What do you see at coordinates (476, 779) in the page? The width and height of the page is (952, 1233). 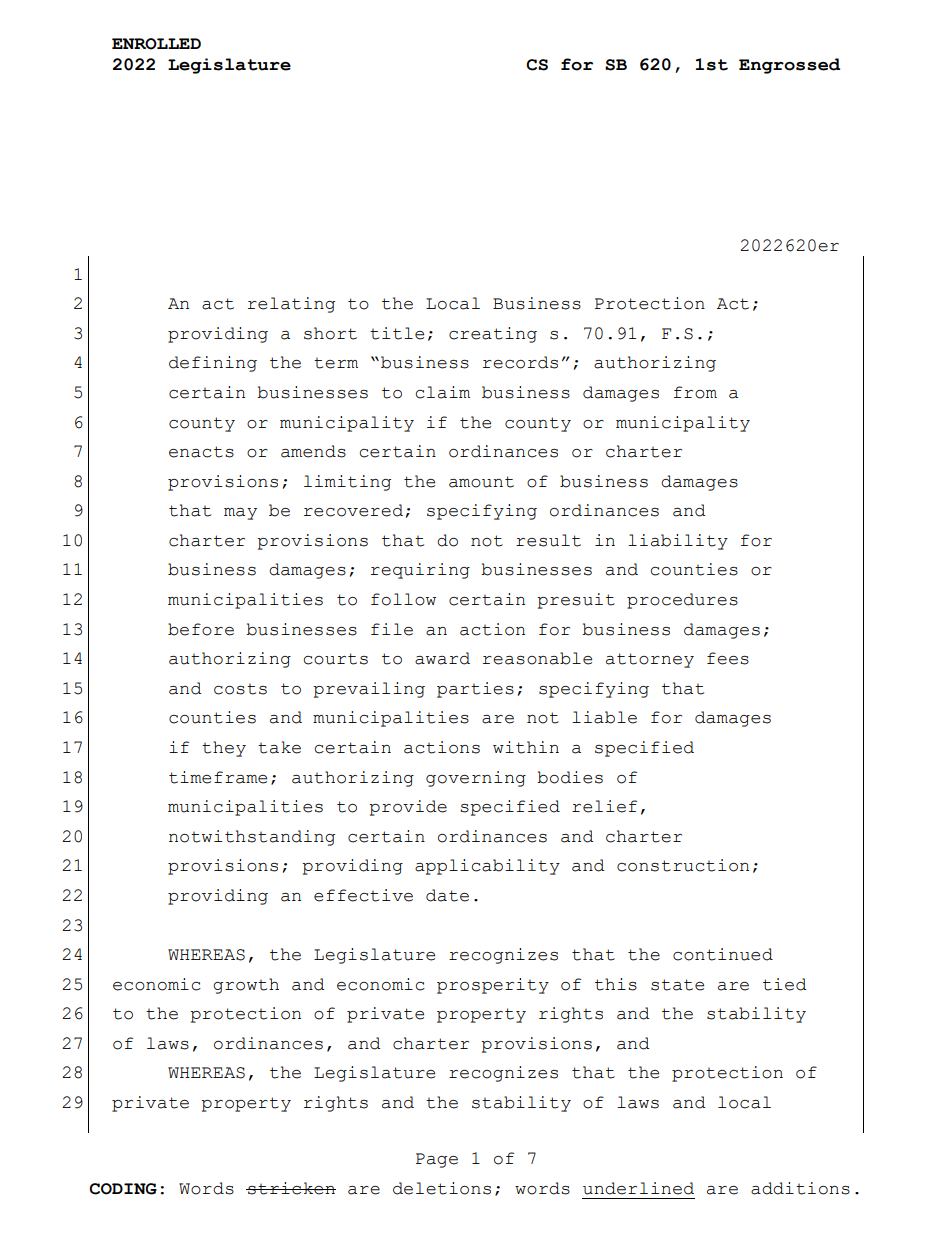 I see `governing` at bounding box center [476, 779].
